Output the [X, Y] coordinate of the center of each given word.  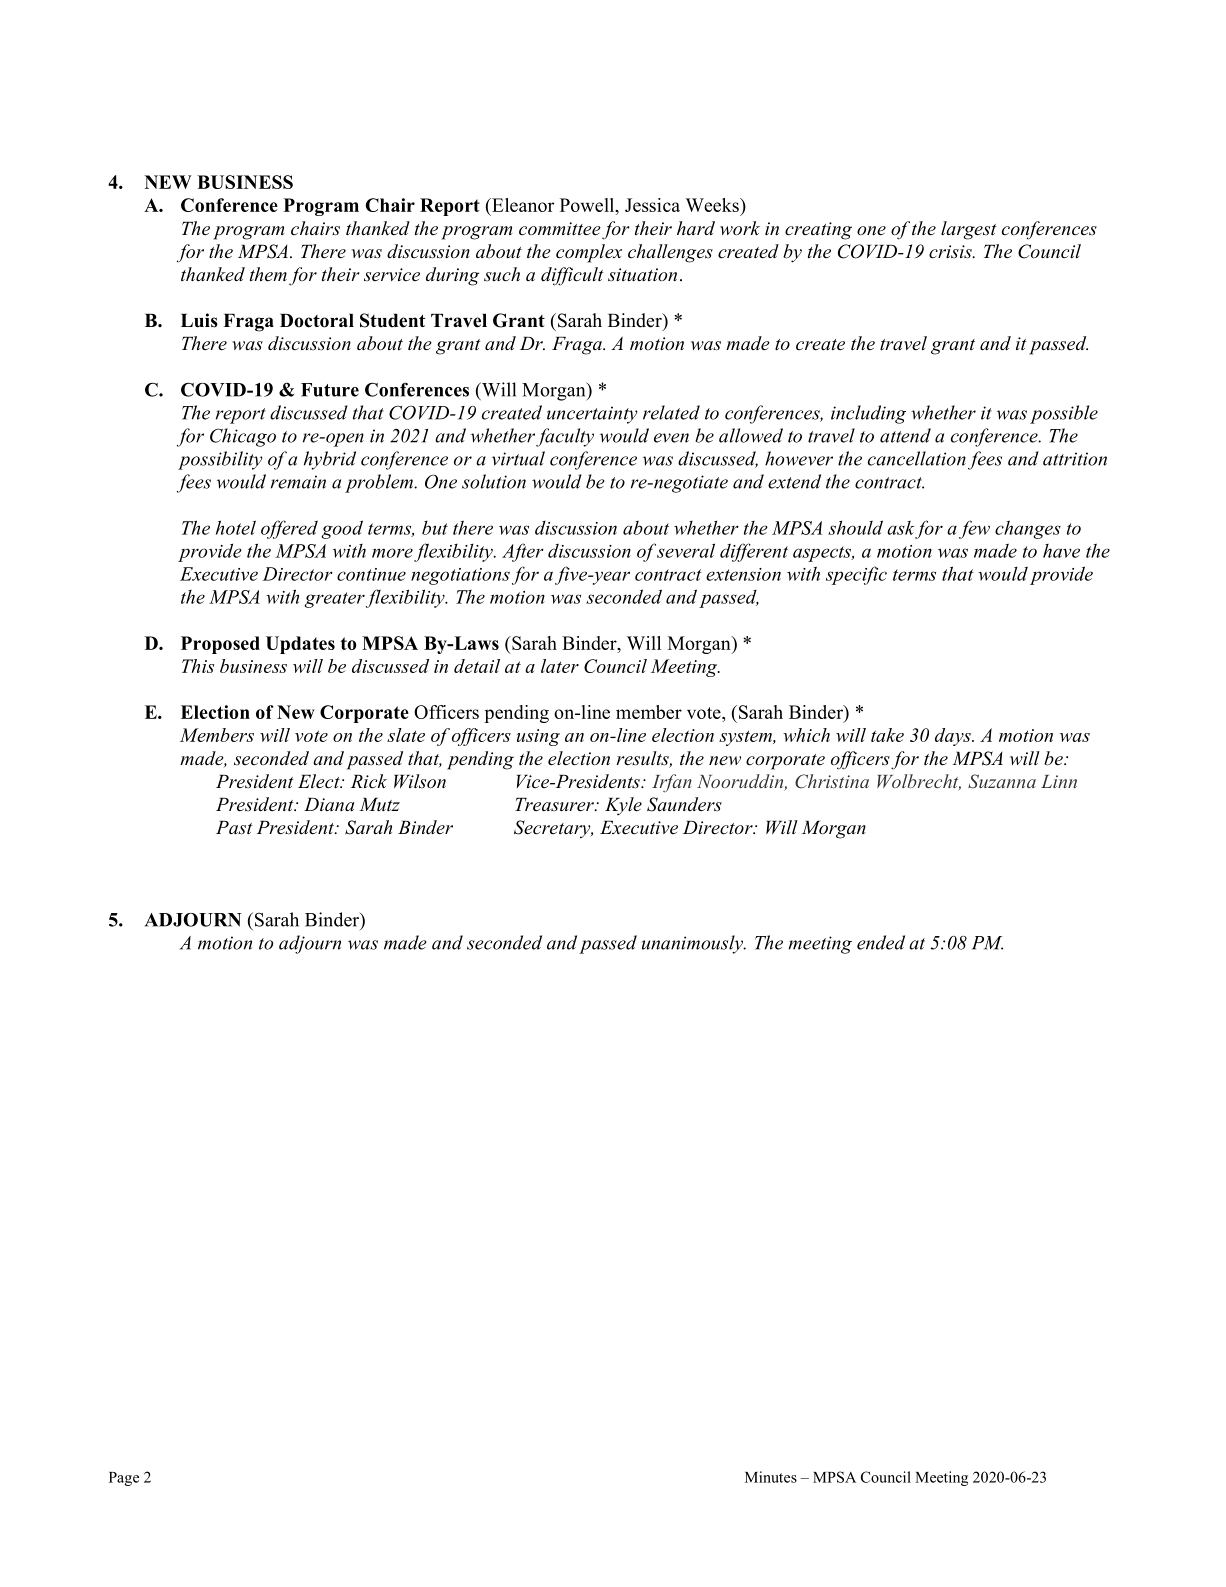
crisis [951, 252]
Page [124, 1479]
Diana [329, 804]
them [268, 274]
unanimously [693, 944]
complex [589, 253]
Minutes [771, 1477]
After [523, 552]
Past [234, 828]
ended [881, 942]
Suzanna [1002, 781]
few [974, 529]
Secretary [553, 829]
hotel [236, 527]
